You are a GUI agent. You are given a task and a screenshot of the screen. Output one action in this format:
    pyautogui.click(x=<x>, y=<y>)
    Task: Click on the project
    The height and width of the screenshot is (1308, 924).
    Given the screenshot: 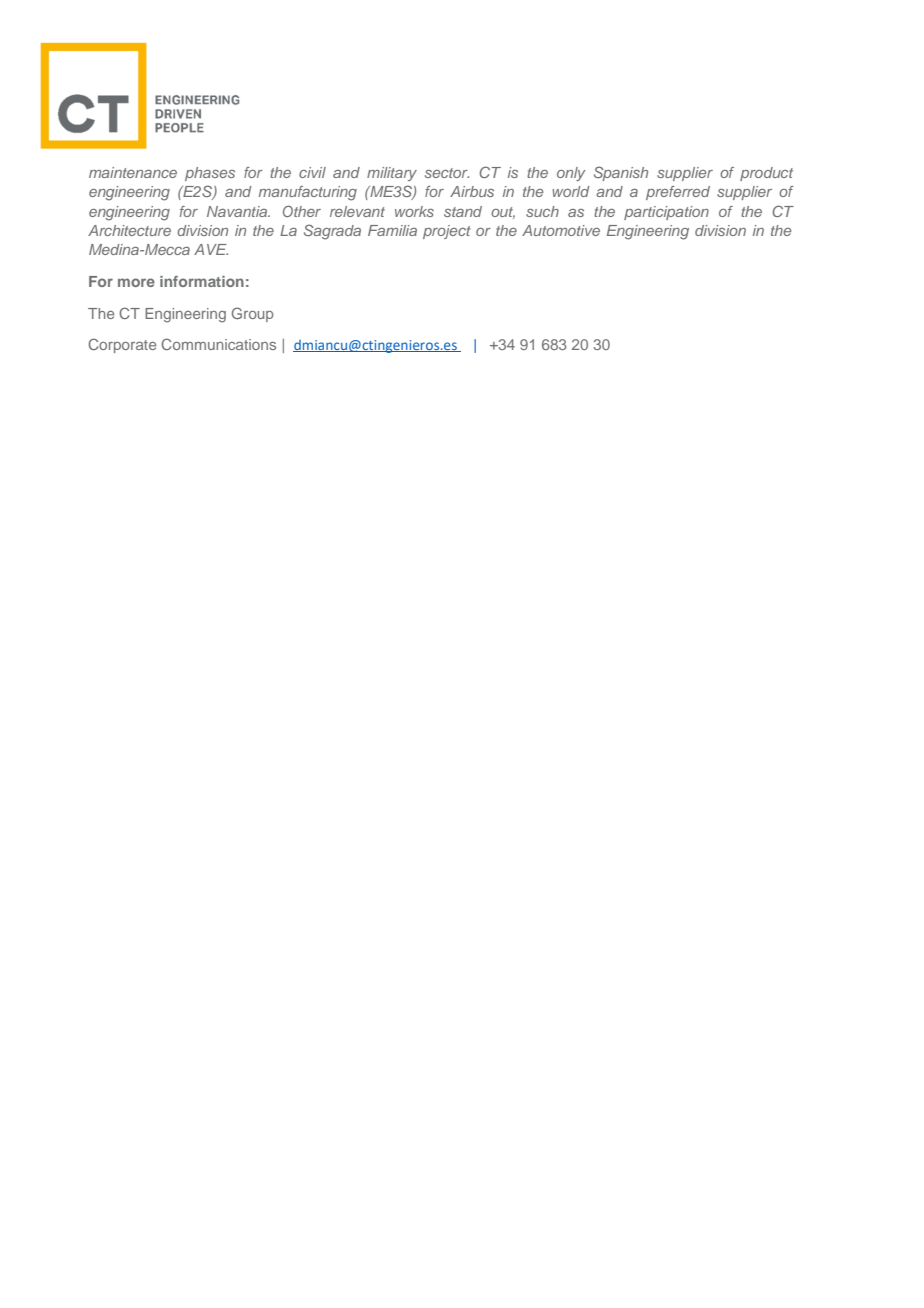 What is the action you would take?
    pyautogui.click(x=447, y=232)
